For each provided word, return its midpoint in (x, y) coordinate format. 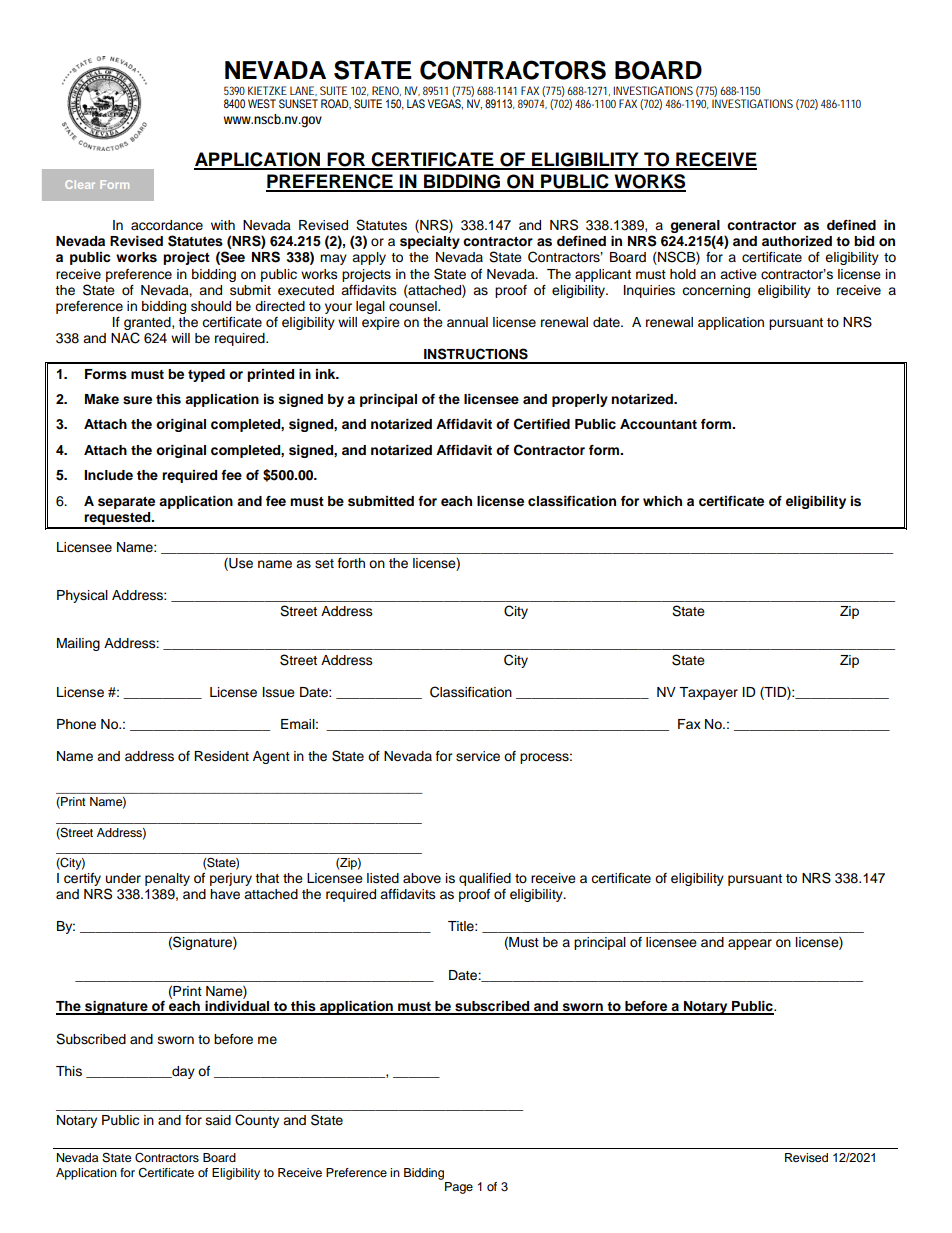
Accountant (658, 424)
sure (137, 400)
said (218, 1120)
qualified (485, 879)
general (695, 226)
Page (459, 1188)
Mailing (78, 644)
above (422, 878)
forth (351, 563)
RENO (386, 91)
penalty (167, 879)
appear (750, 944)
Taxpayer (708, 693)
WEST (262, 103)
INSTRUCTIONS (476, 354)
